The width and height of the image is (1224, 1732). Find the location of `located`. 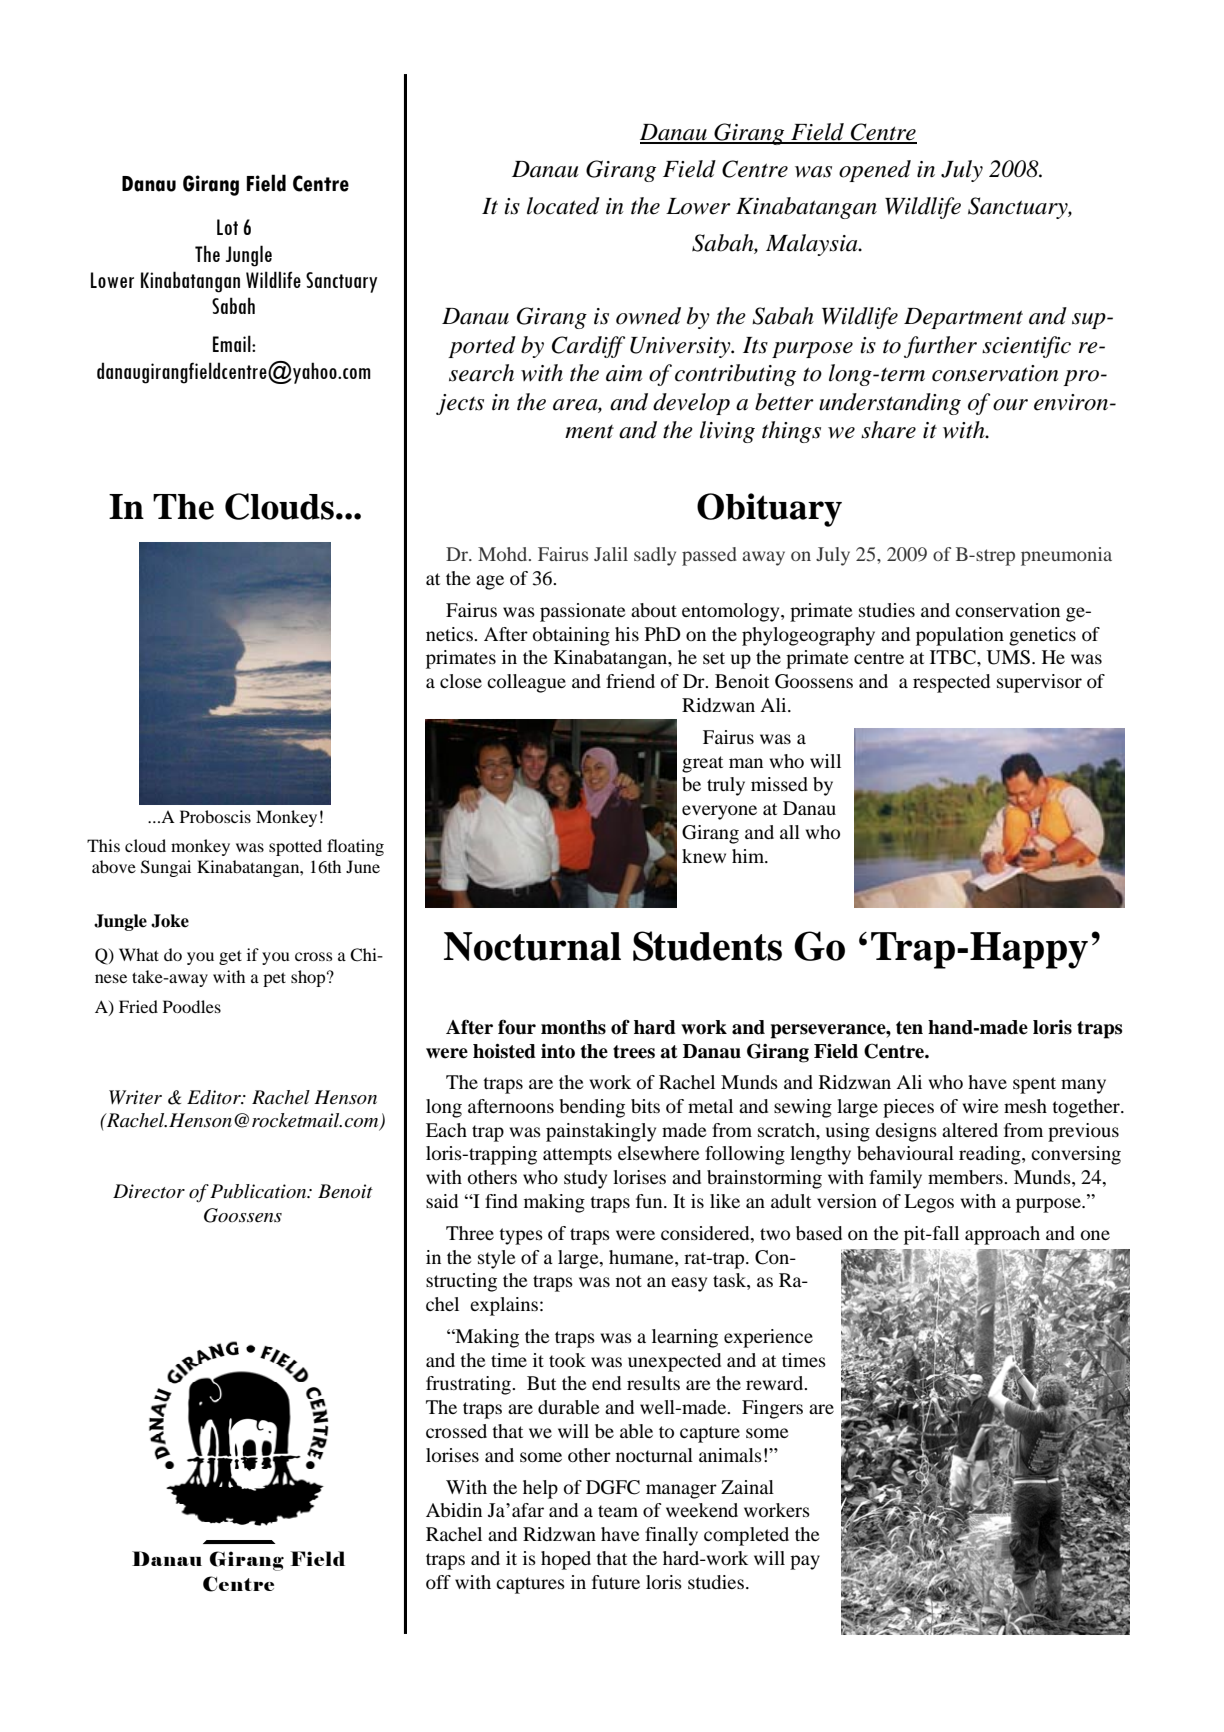

located is located at coordinates (563, 206).
